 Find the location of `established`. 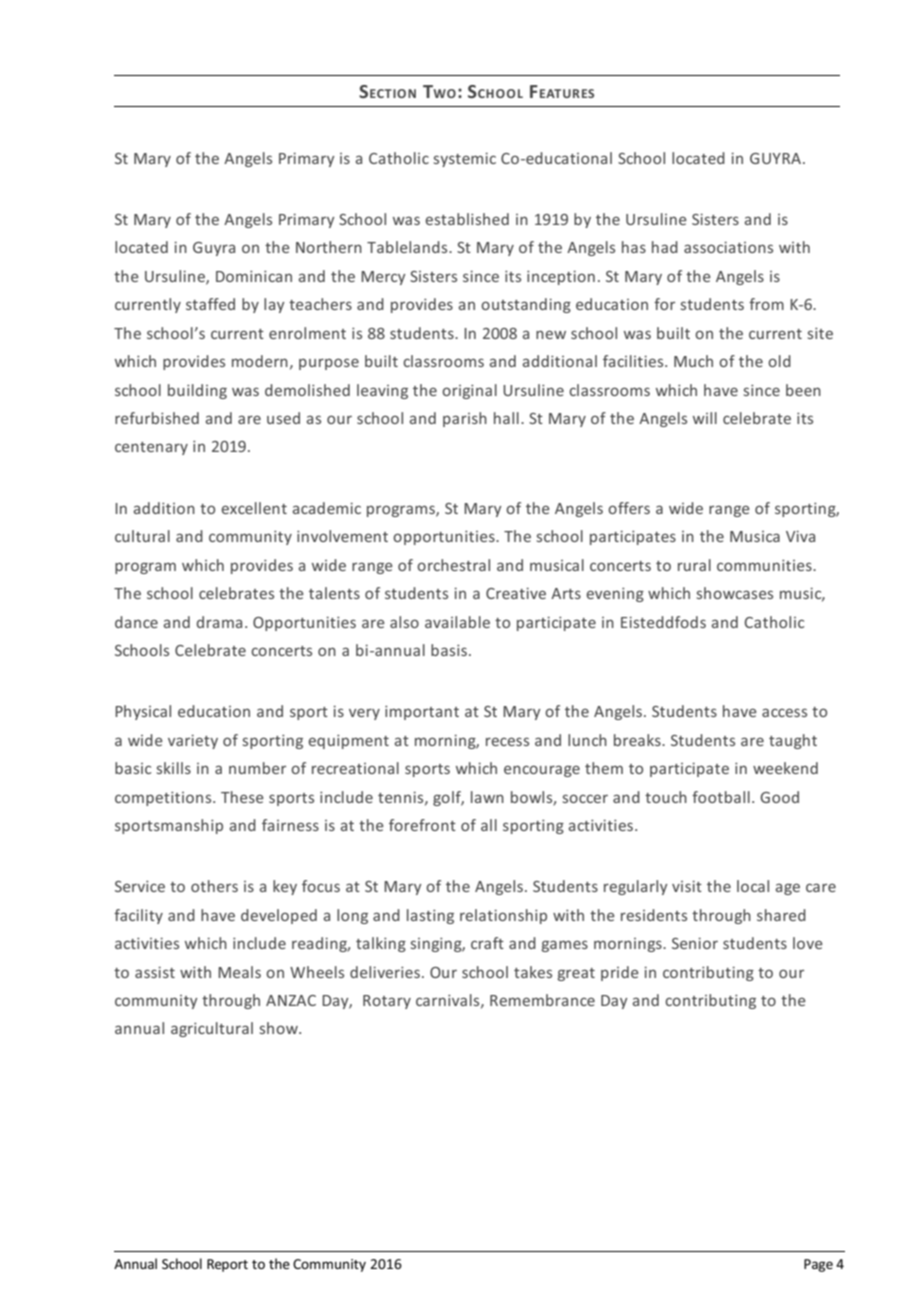

established is located at coordinates (467, 219).
